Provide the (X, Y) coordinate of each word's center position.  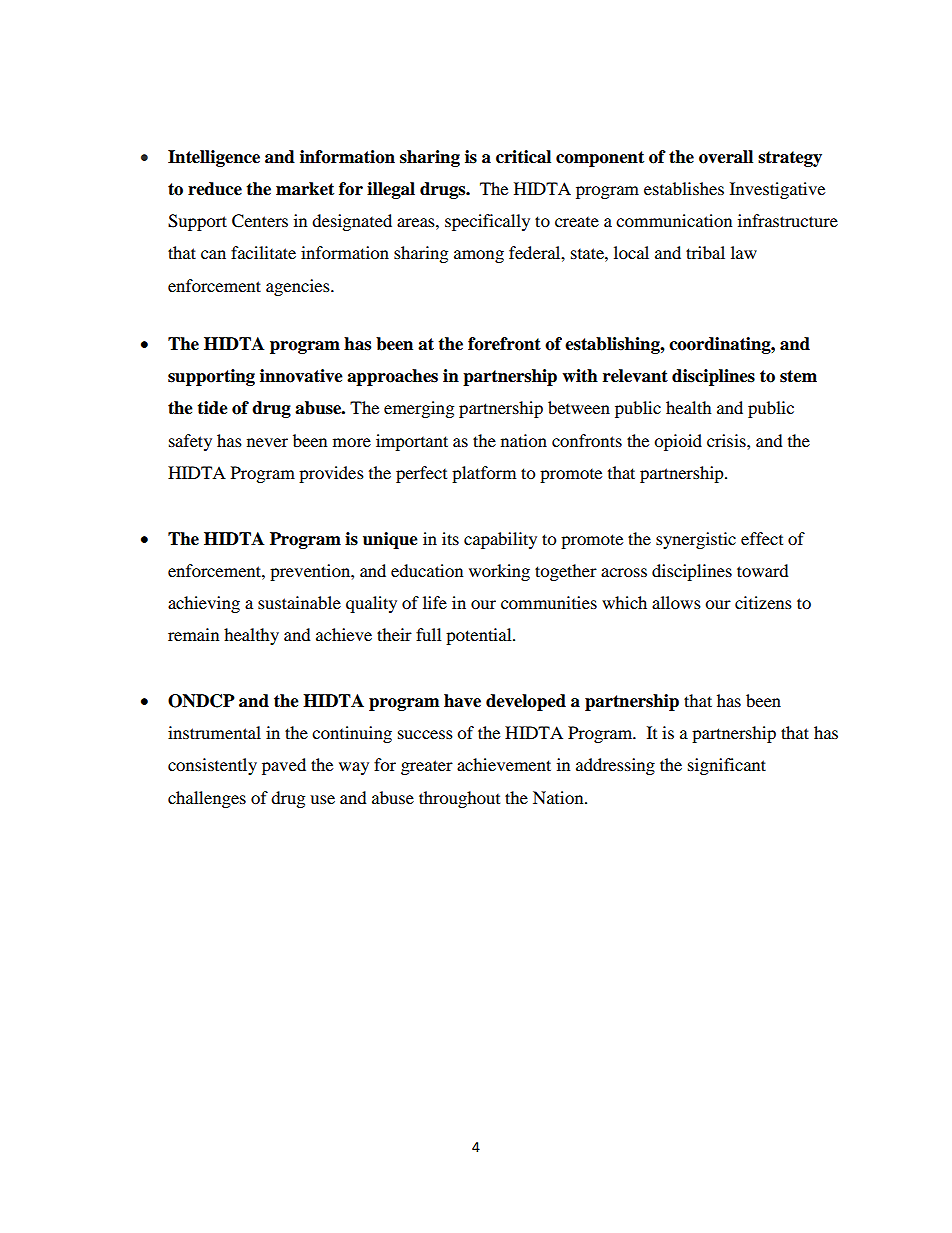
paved (284, 766)
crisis (727, 440)
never (267, 442)
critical (523, 157)
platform (484, 474)
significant (727, 766)
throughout (459, 799)
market (305, 189)
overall (726, 157)
